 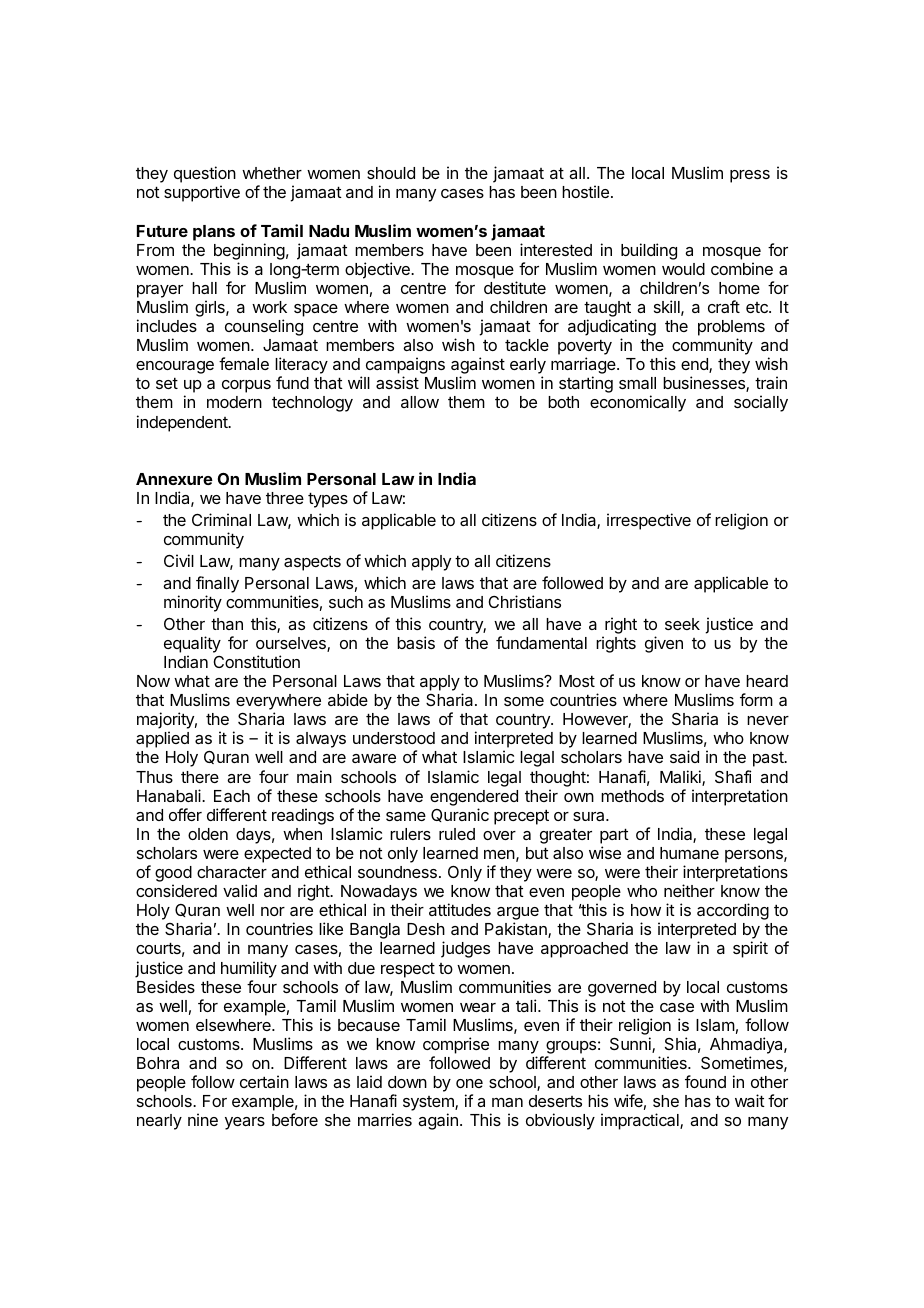 I want to click on one, so click(x=469, y=1083).
